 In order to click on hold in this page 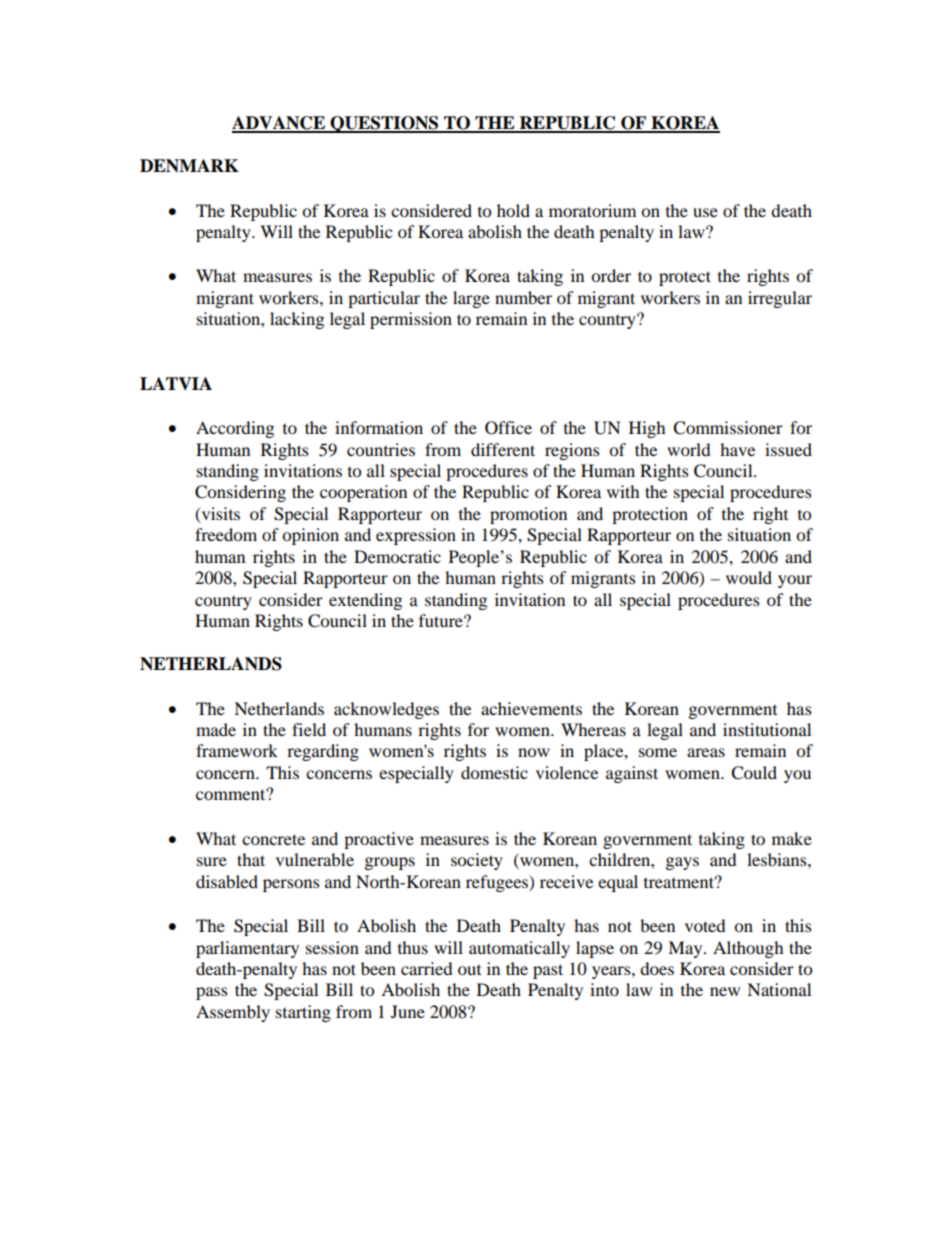, I will do `click(513, 210)`.
